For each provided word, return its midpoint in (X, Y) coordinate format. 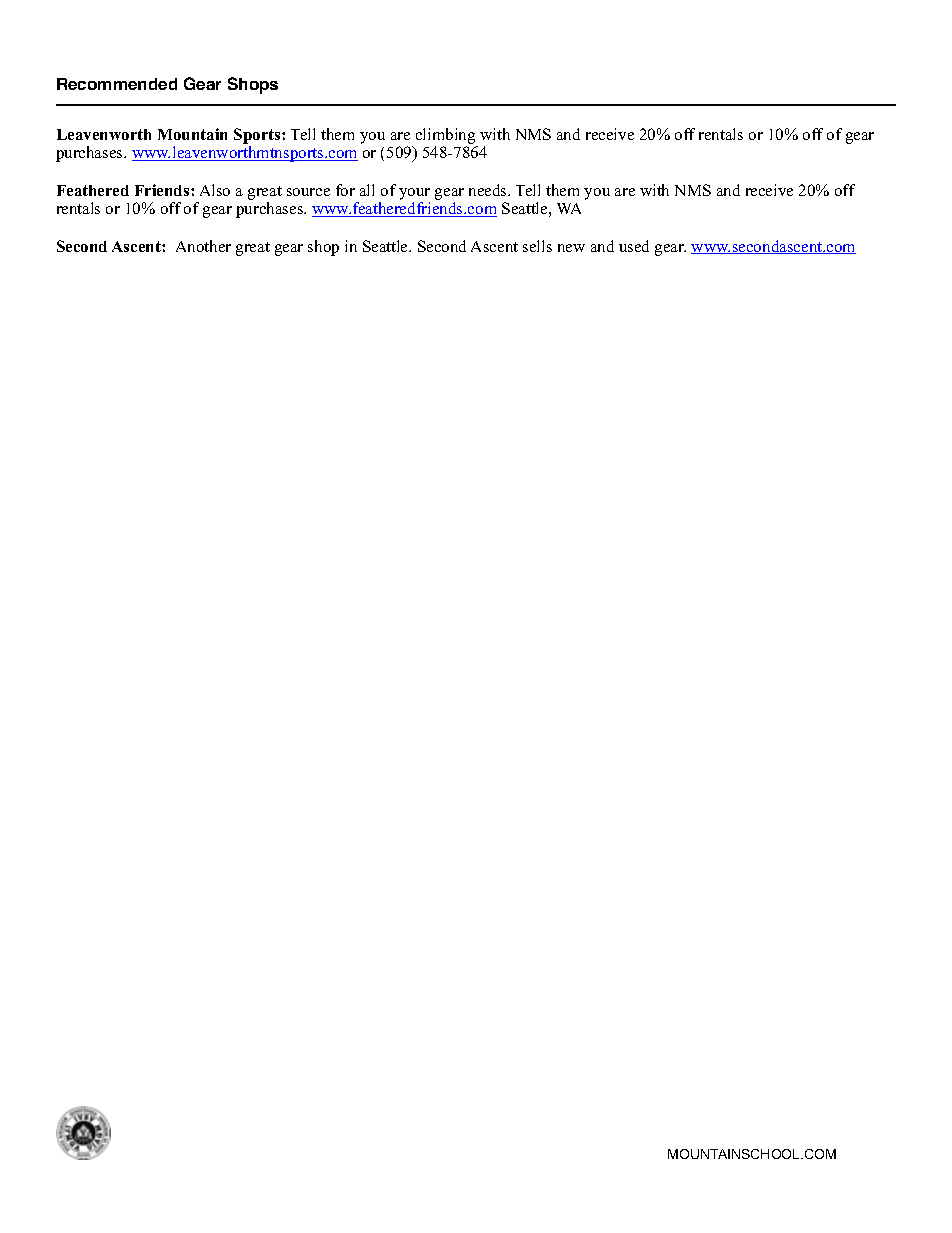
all (367, 190)
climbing (445, 136)
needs (489, 190)
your (414, 194)
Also (215, 190)
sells (537, 246)
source (308, 192)
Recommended (117, 84)
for (345, 190)
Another (203, 246)
